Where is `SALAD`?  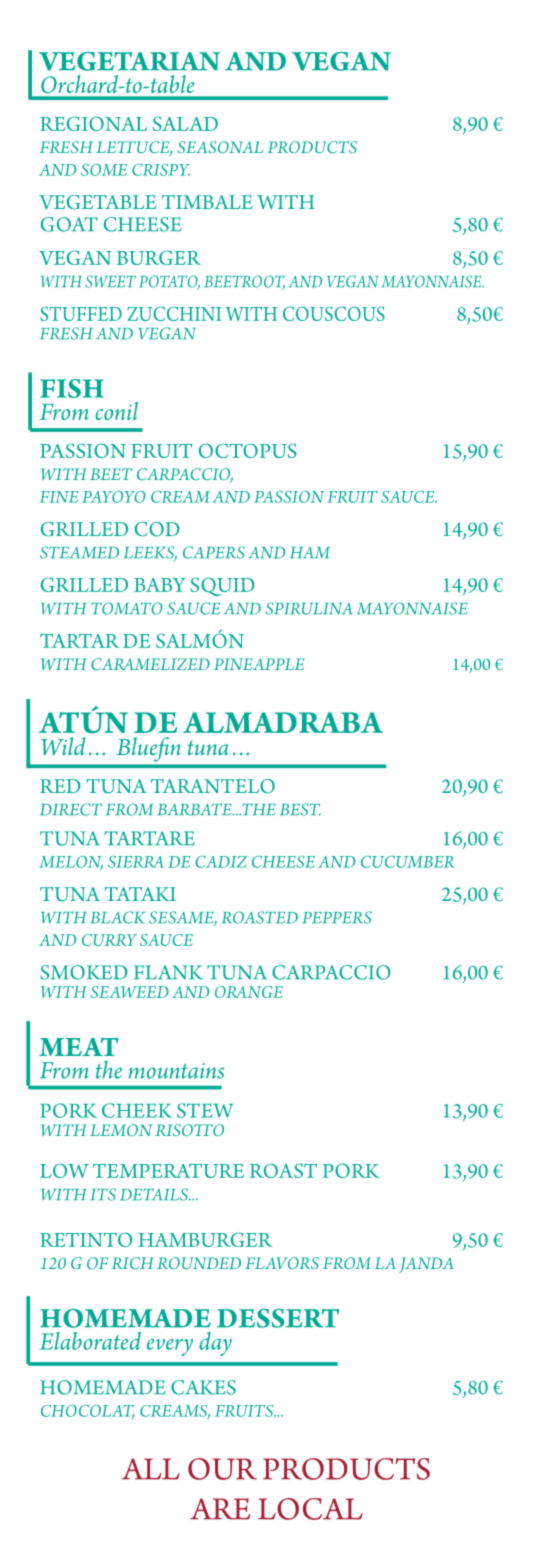
SALAD is located at coordinates (185, 123).
